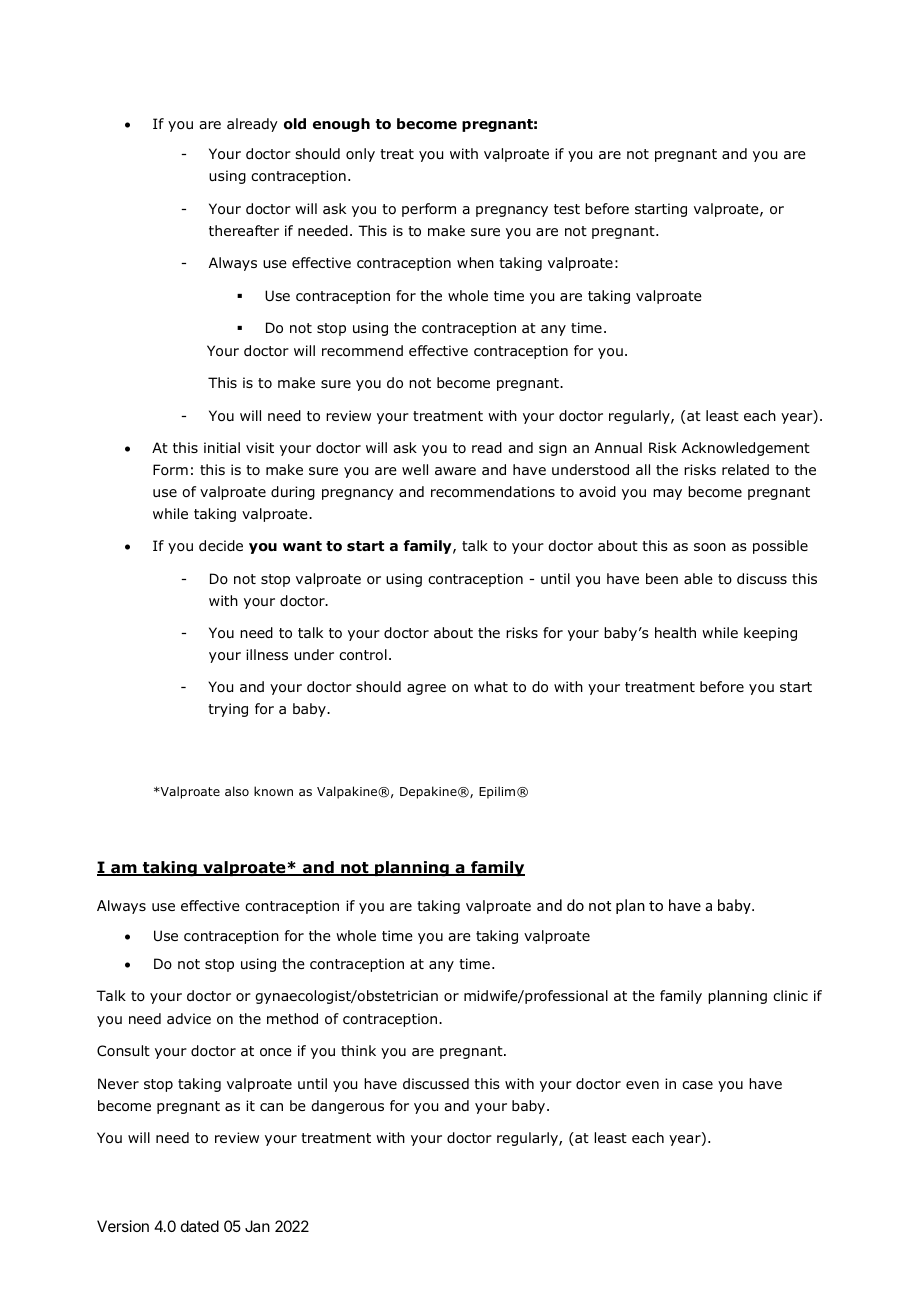 The height and width of the page is (1308, 924). What do you see at coordinates (360, 155) in the page?
I see `only` at bounding box center [360, 155].
